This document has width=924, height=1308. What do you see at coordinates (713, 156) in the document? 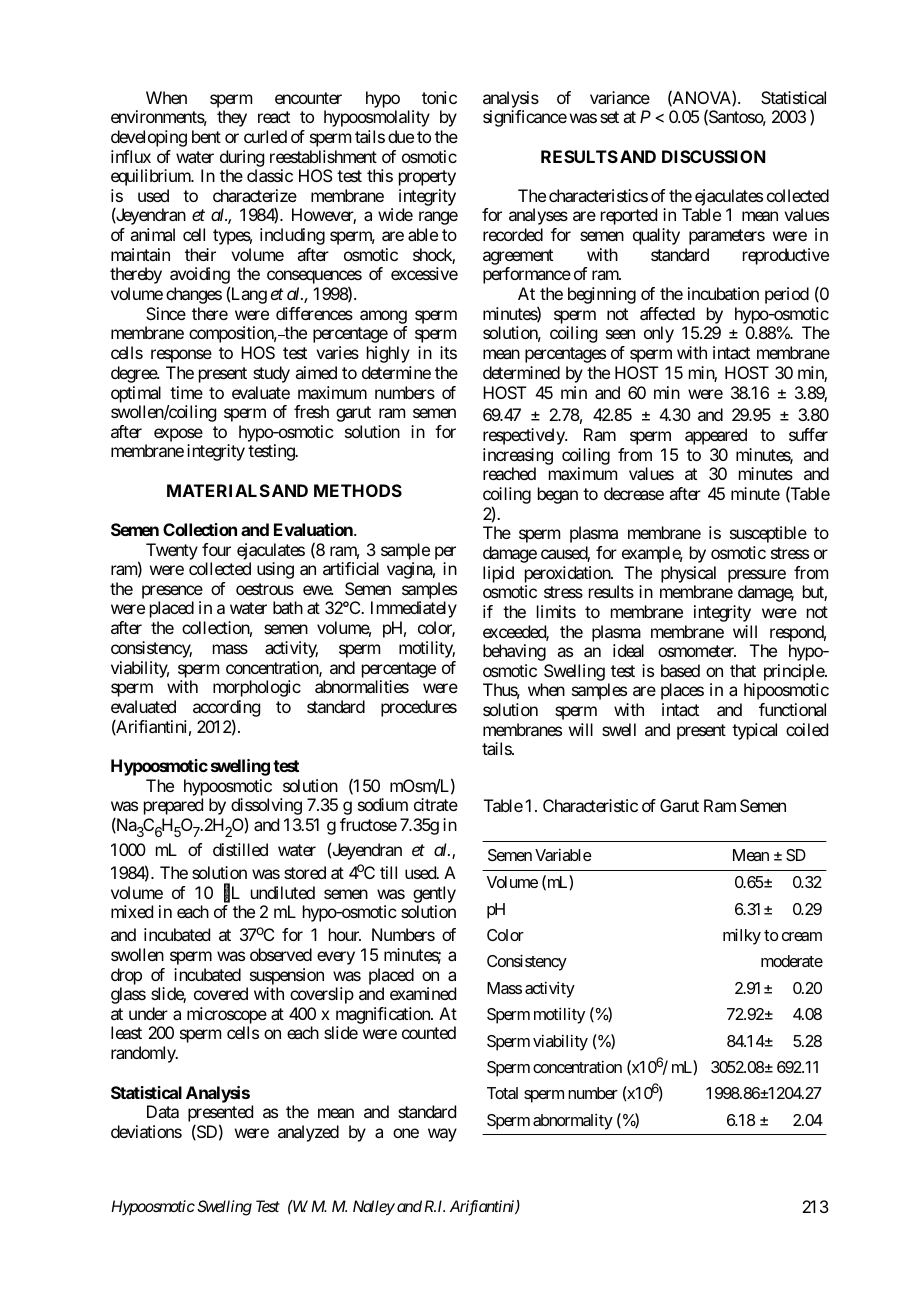
I see `DISCUSSION` at bounding box center [713, 156].
